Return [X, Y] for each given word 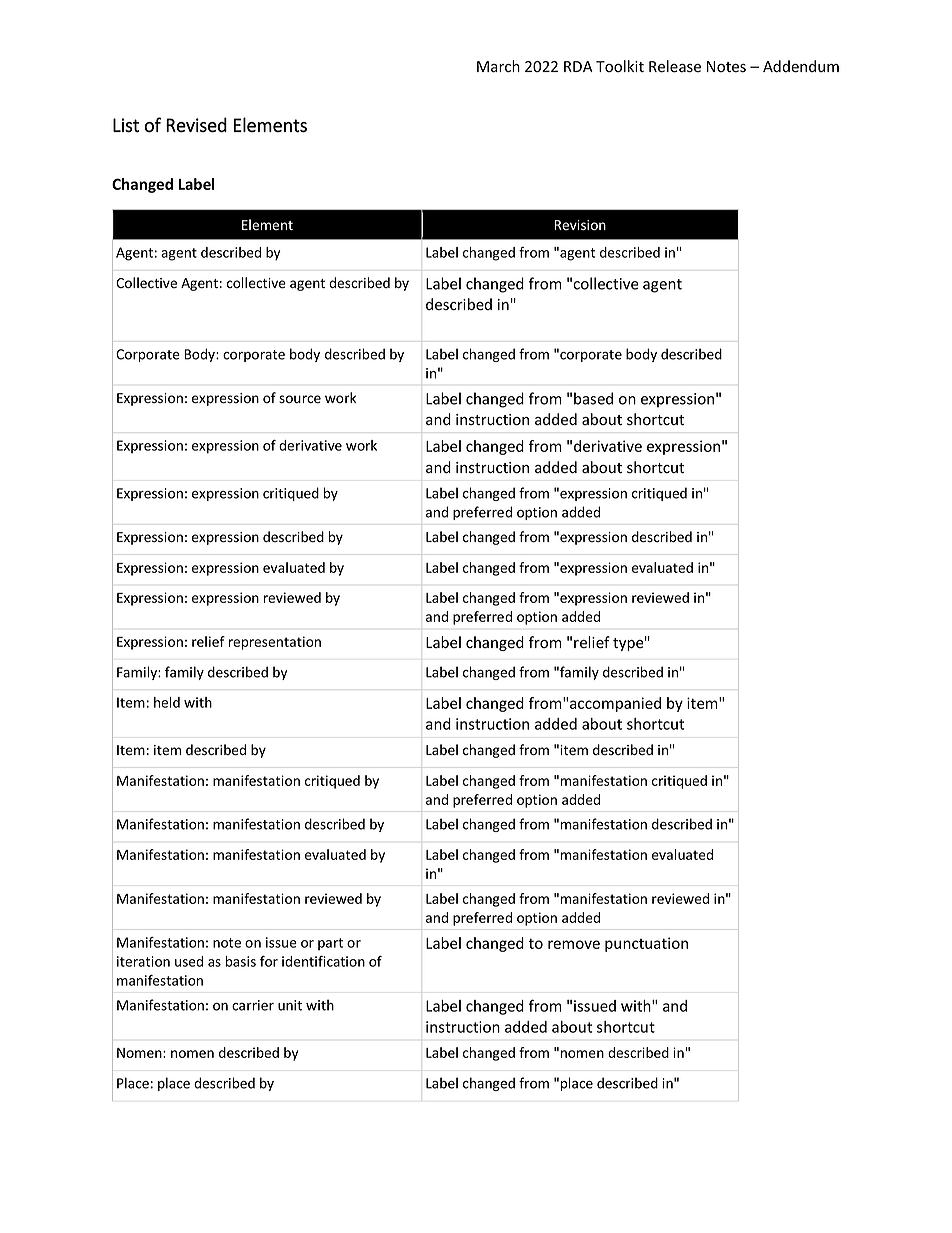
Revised [196, 125]
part [330, 944]
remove [574, 944]
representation [275, 643]
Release [675, 66]
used [189, 961]
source [300, 399]
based [593, 398]
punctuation [646, 944]
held [167, 702]
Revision [580, 225]
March [498, 66]
